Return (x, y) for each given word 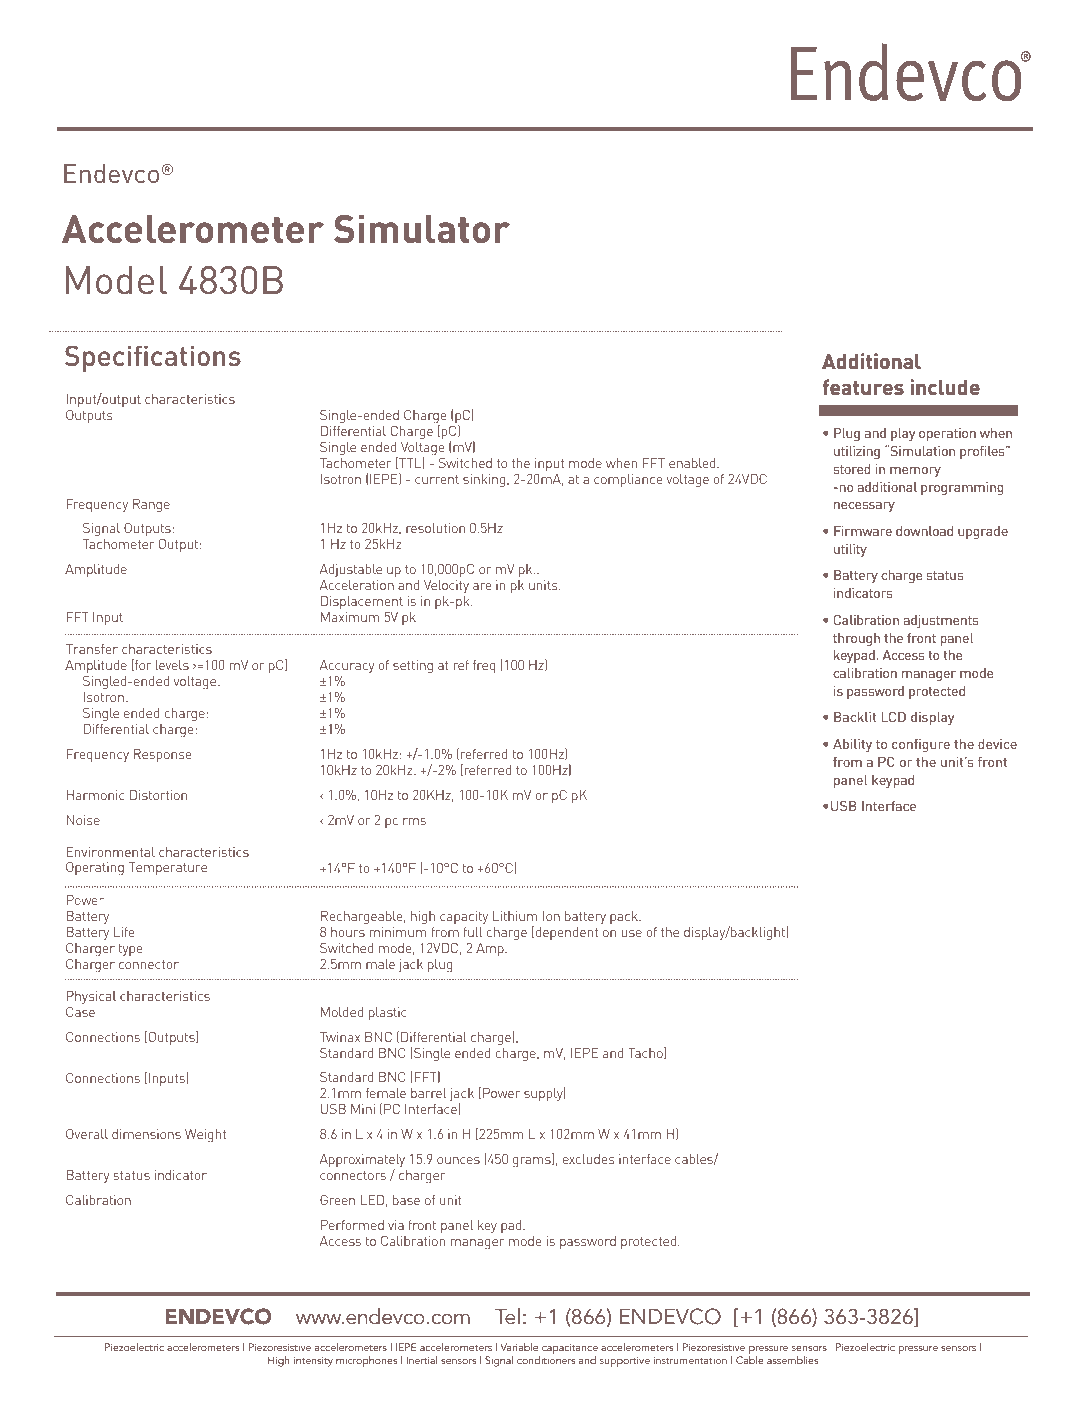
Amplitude (96, 570)
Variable (519, 1347)
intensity (313, 1361)
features (863, 387)
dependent (565, 933)
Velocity (446, 586)
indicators (863, 593)
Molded (342, 1012)
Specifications (153, 358)
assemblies (792, 1360)
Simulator (422, 229)
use (632, 933)
